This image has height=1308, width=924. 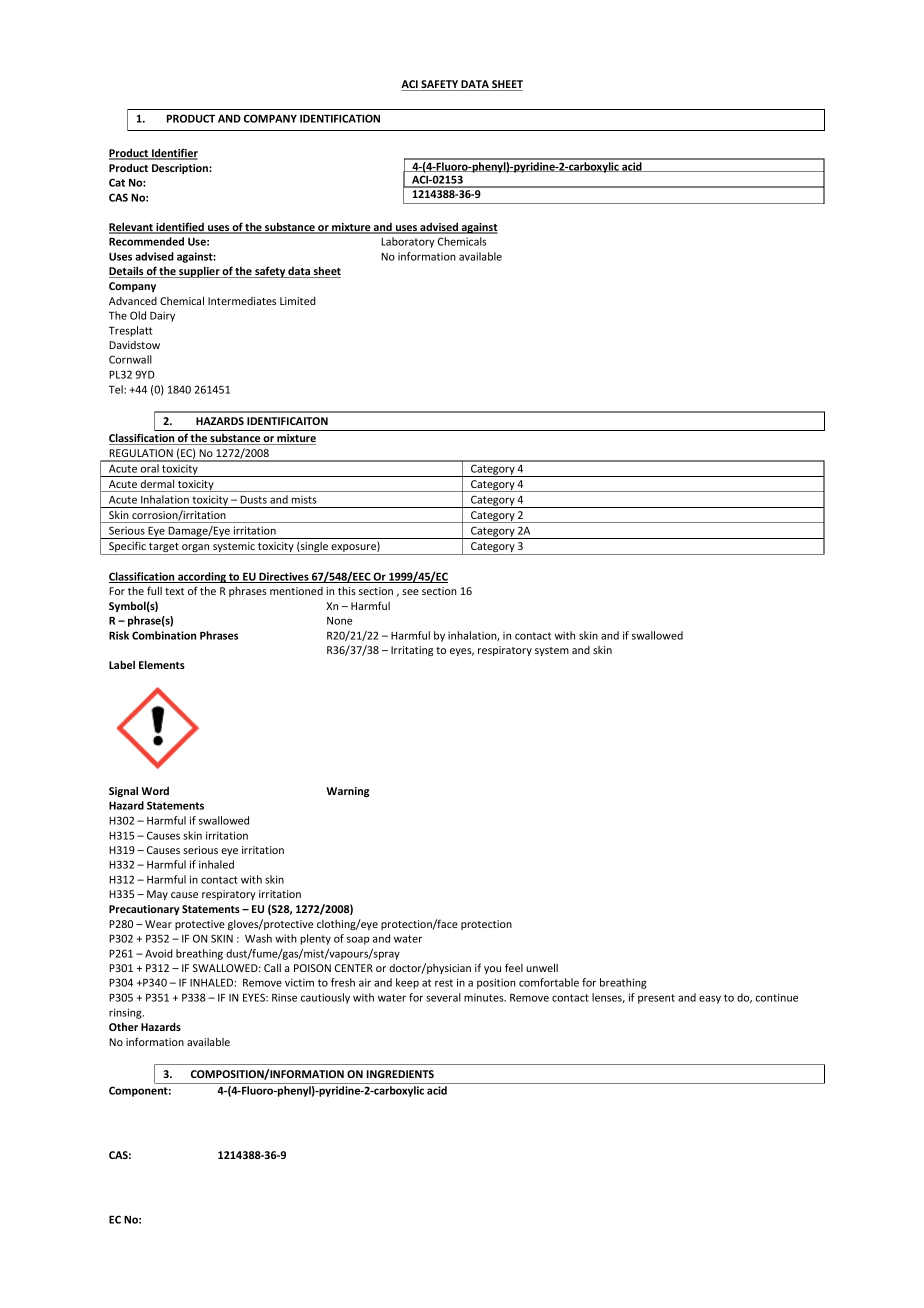 I want to click on Word, so click(x=155, y=791).
